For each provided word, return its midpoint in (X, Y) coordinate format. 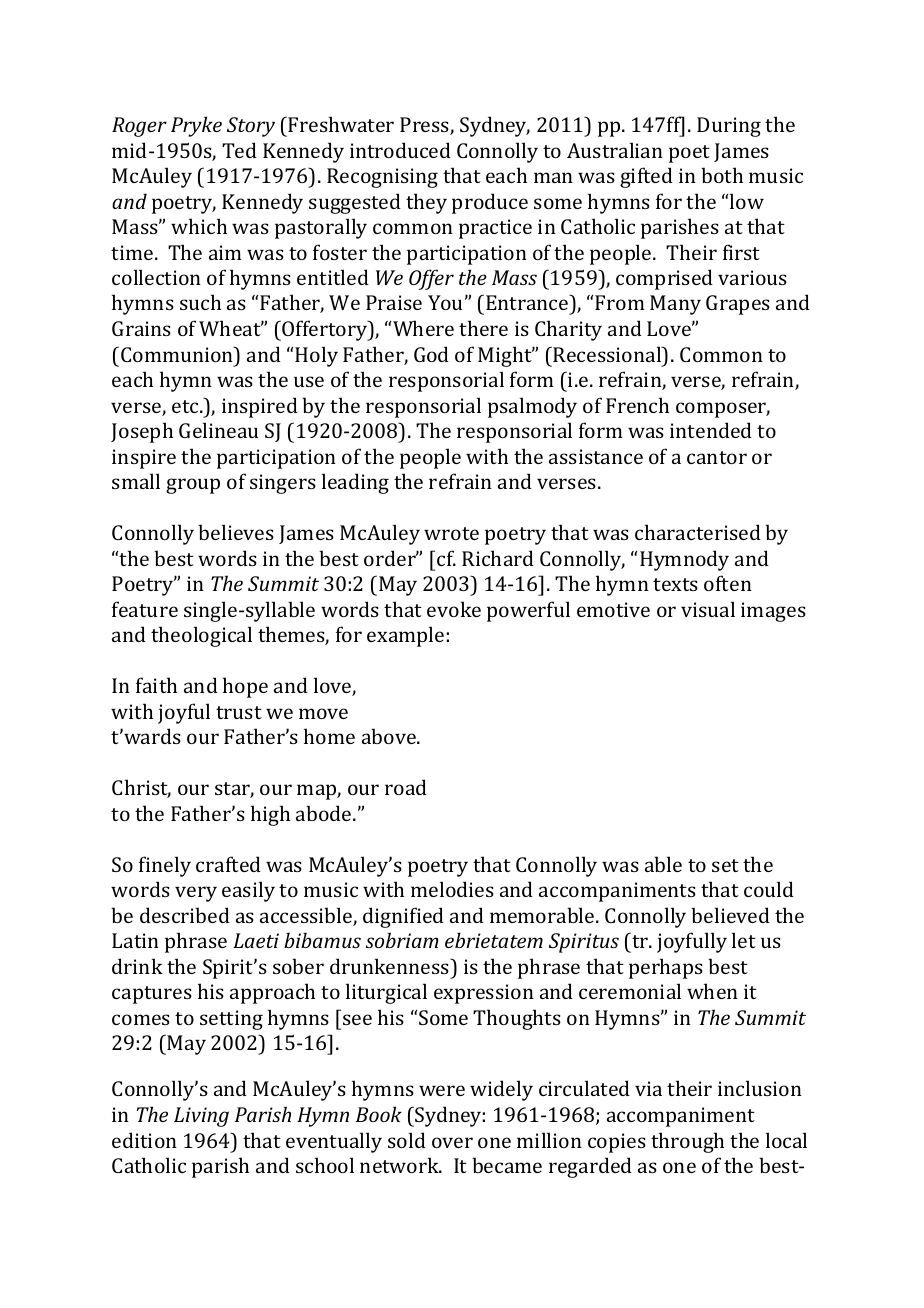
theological (201, 636)
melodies (452, 889)
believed (730, 915)
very (196, 894)
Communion (178, 354)
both (722, 175)
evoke (454, 609)
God (431, 354)
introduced (400, 150)
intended (711, 430)
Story (251, 127)
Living (201, 1117)
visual (708, 609)
